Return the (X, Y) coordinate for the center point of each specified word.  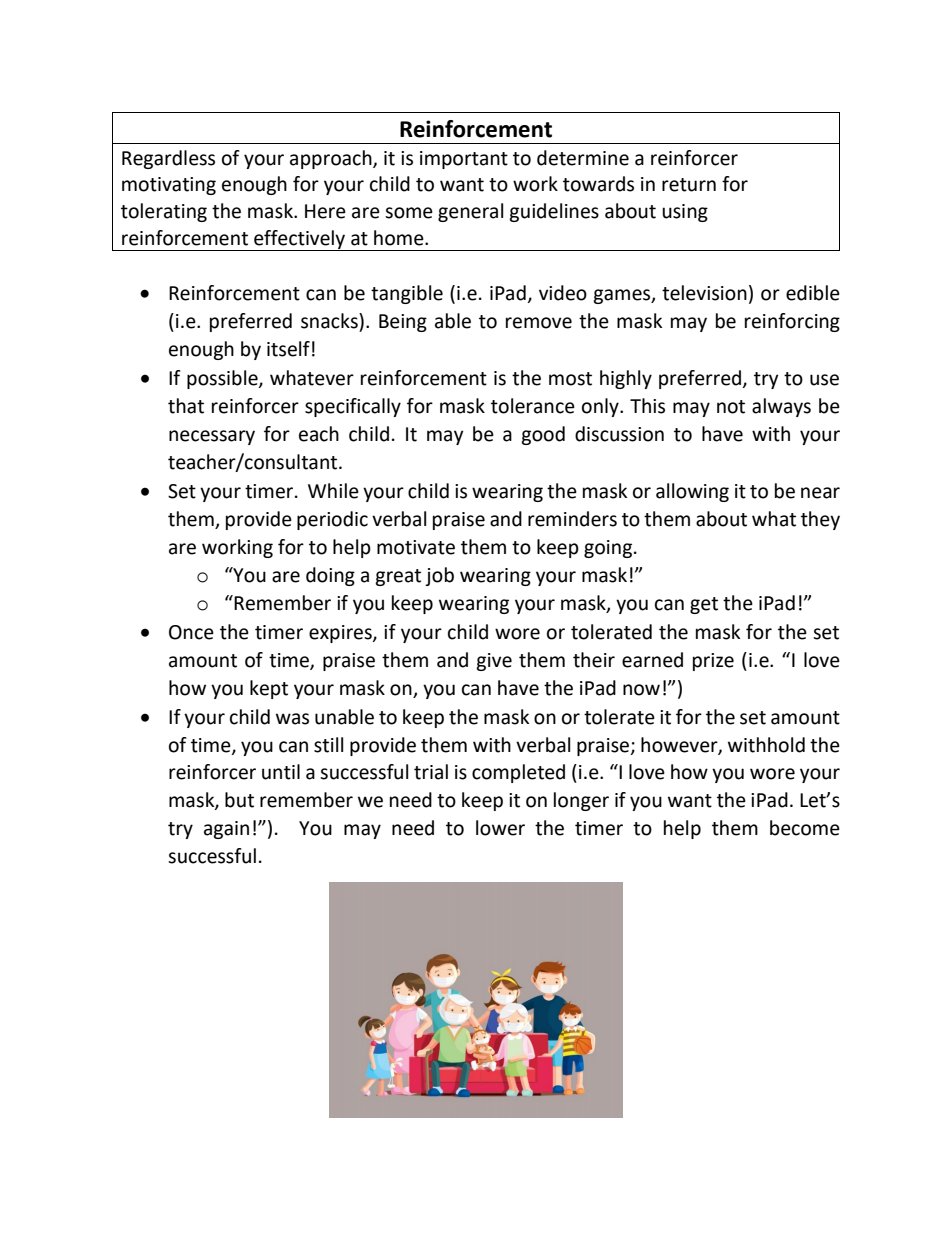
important (464, 160)
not (731, 407)
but (239, 800)
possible (223, 379)
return (689, 185)
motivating (169, 186)
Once (191, 632)
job (439, 576)
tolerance (533, 406)
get (704, 605)
